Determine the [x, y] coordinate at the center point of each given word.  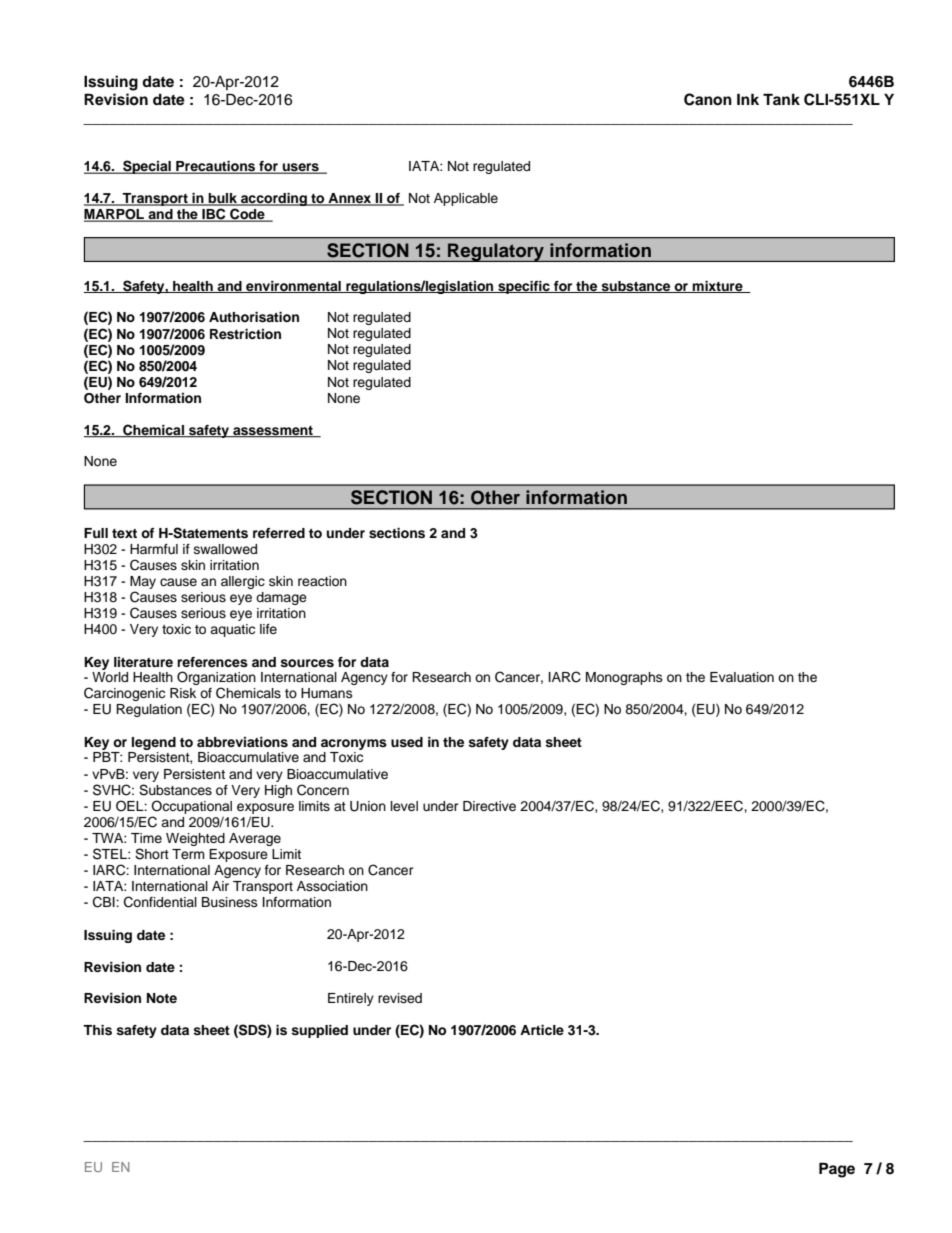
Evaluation [742, 677]
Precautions [216, 167]
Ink [748, 99]
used [407, 742]
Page [837, 1170]
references [212, 662]
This [97, 1030]
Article [542, 1030]
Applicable [466, 199]
